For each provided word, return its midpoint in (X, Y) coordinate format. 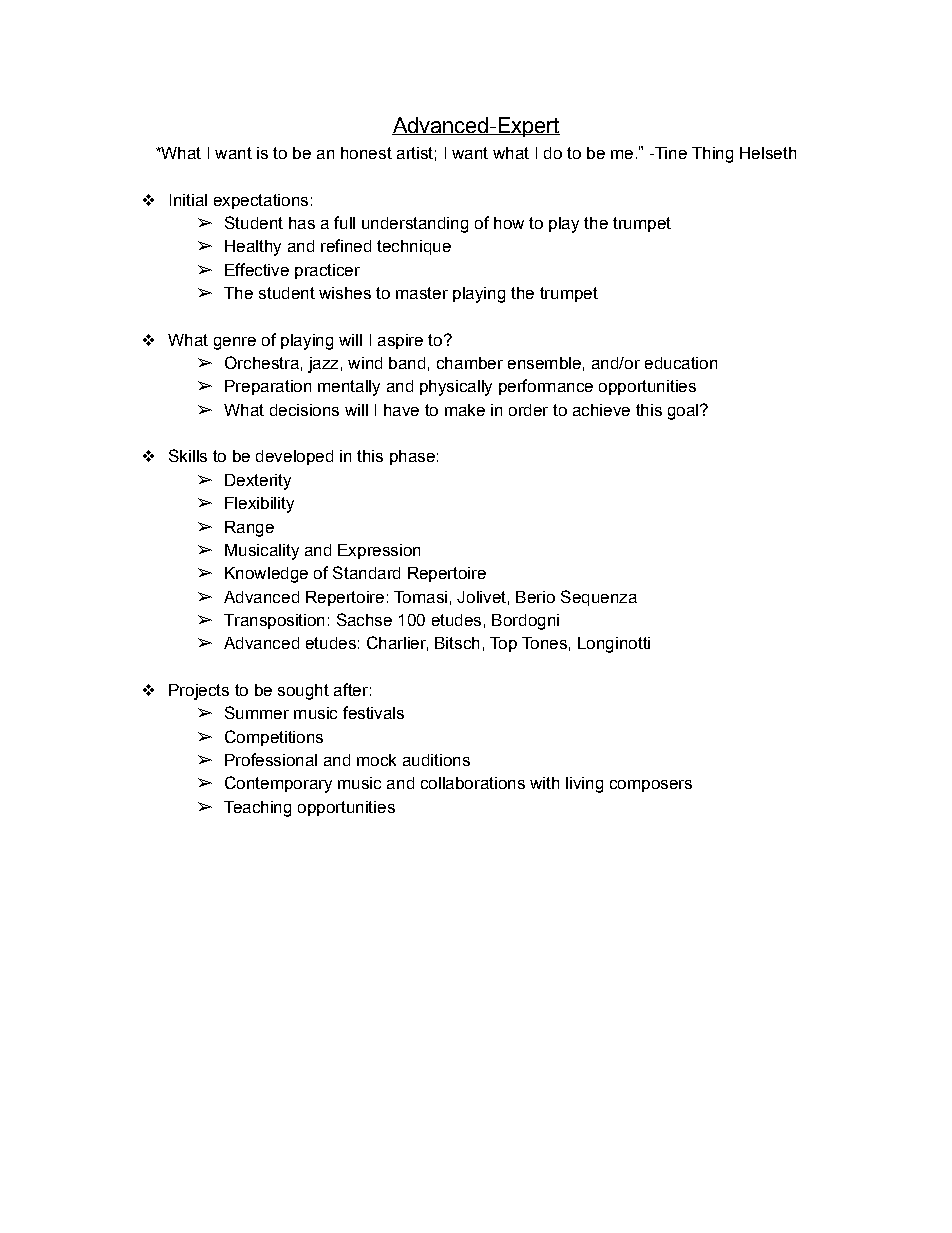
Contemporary (278, 784)
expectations (261, 201)
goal (683, 412)
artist (415, 153)
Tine (669, 153)
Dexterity (258, 482)
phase (412, 457)
